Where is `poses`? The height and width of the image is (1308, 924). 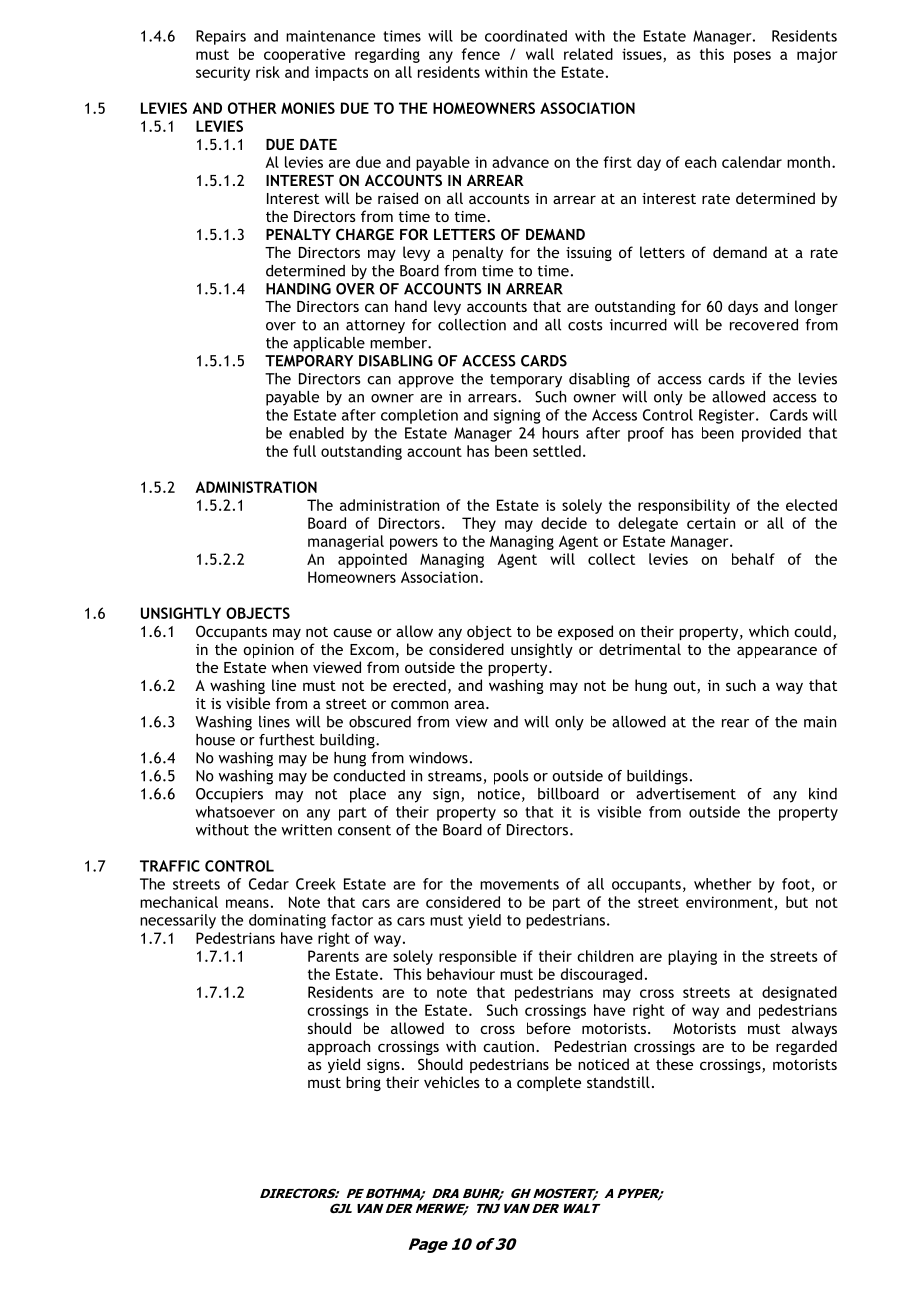 poses is located at coordinates (752, 57).
